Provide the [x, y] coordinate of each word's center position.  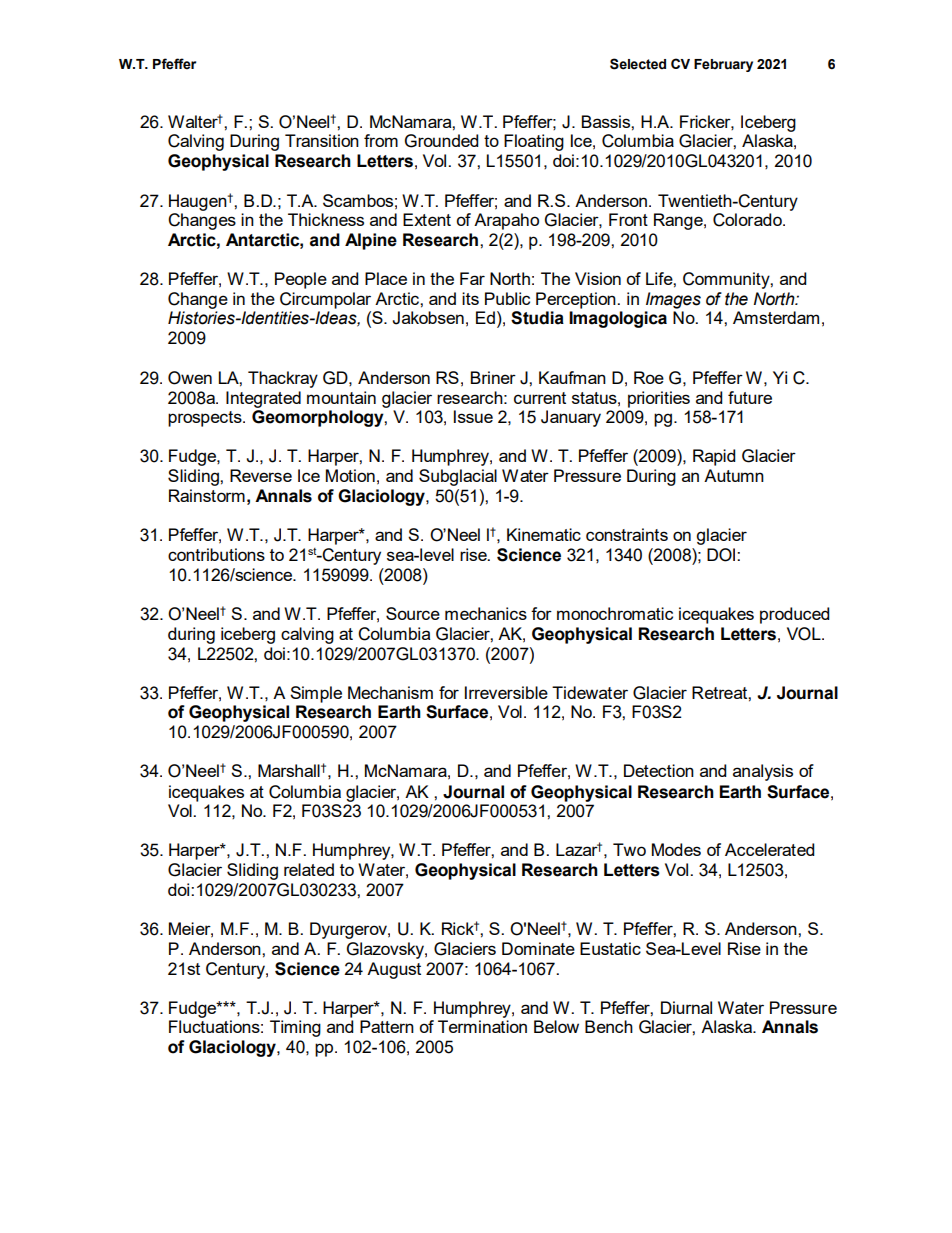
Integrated [263, 399]
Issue [473, 416]
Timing [295, 1028]
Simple [316, 694]
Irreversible [506, 692]
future [750, 397]
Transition [322, 140]
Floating [534, 142]
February [723, 65]
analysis [763, 772]
